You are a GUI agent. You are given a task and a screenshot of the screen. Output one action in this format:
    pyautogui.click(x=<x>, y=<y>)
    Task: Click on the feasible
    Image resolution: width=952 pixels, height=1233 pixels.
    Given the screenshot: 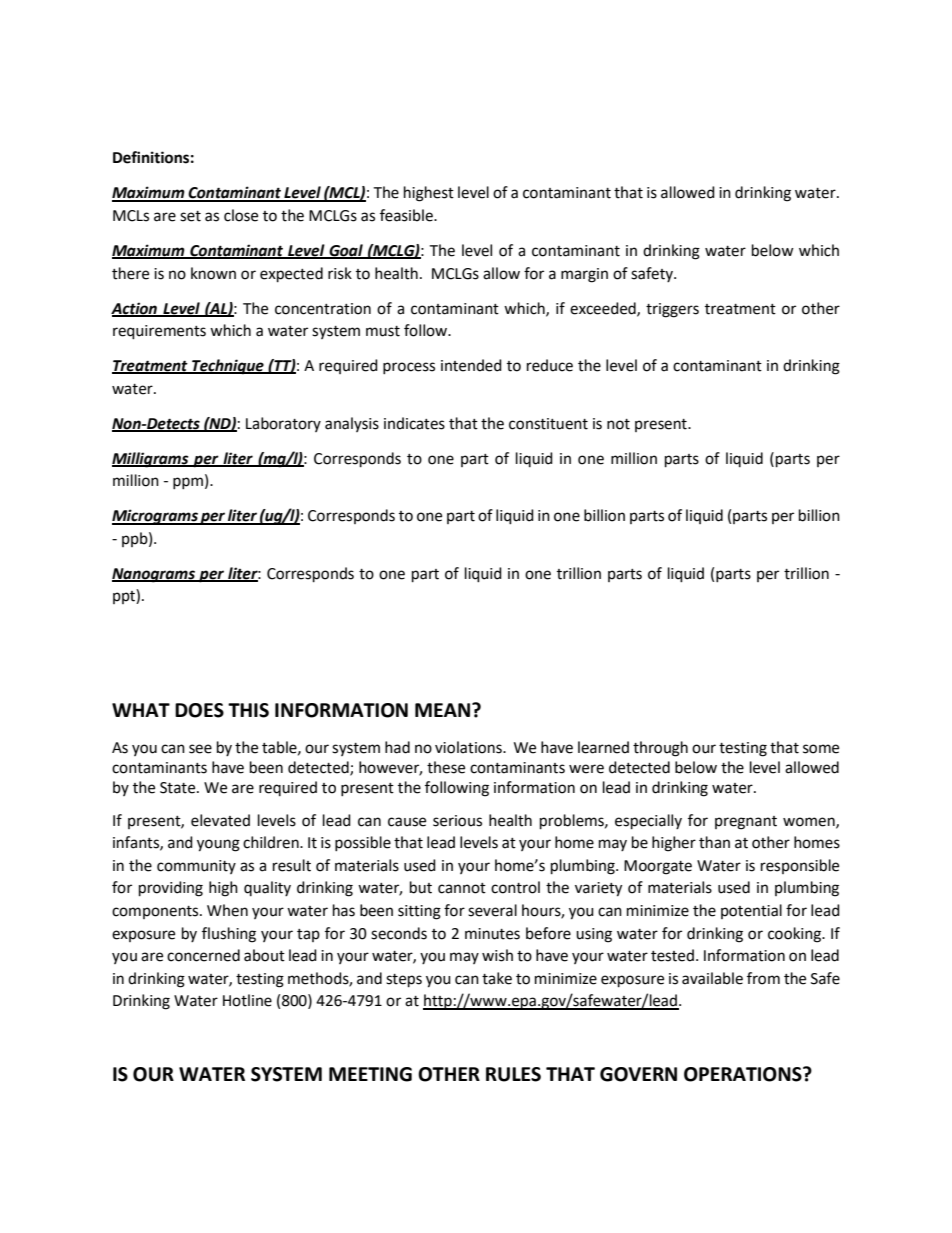 What is the action you would take?
    pyautogui.click(x=407, y=215)
